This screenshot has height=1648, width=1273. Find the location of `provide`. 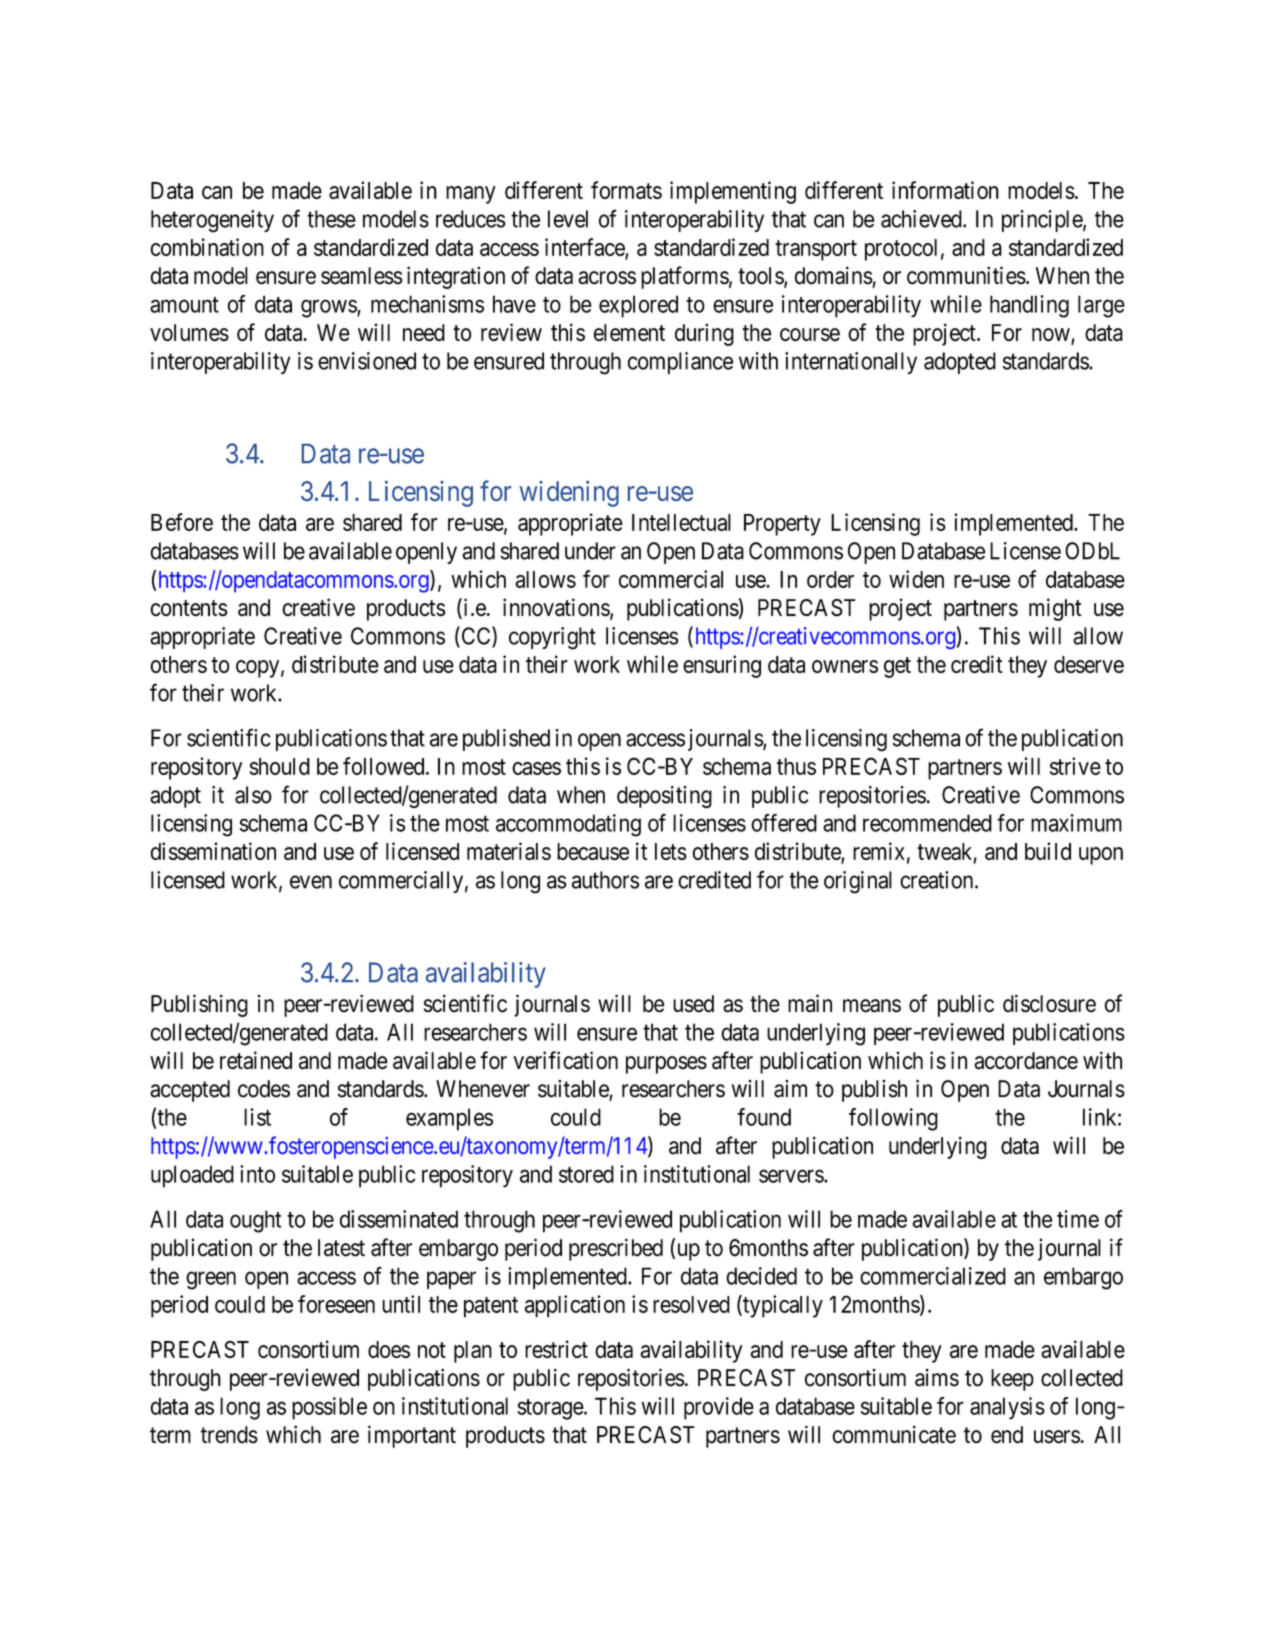

provide is located at coordinates (719, 1408).
